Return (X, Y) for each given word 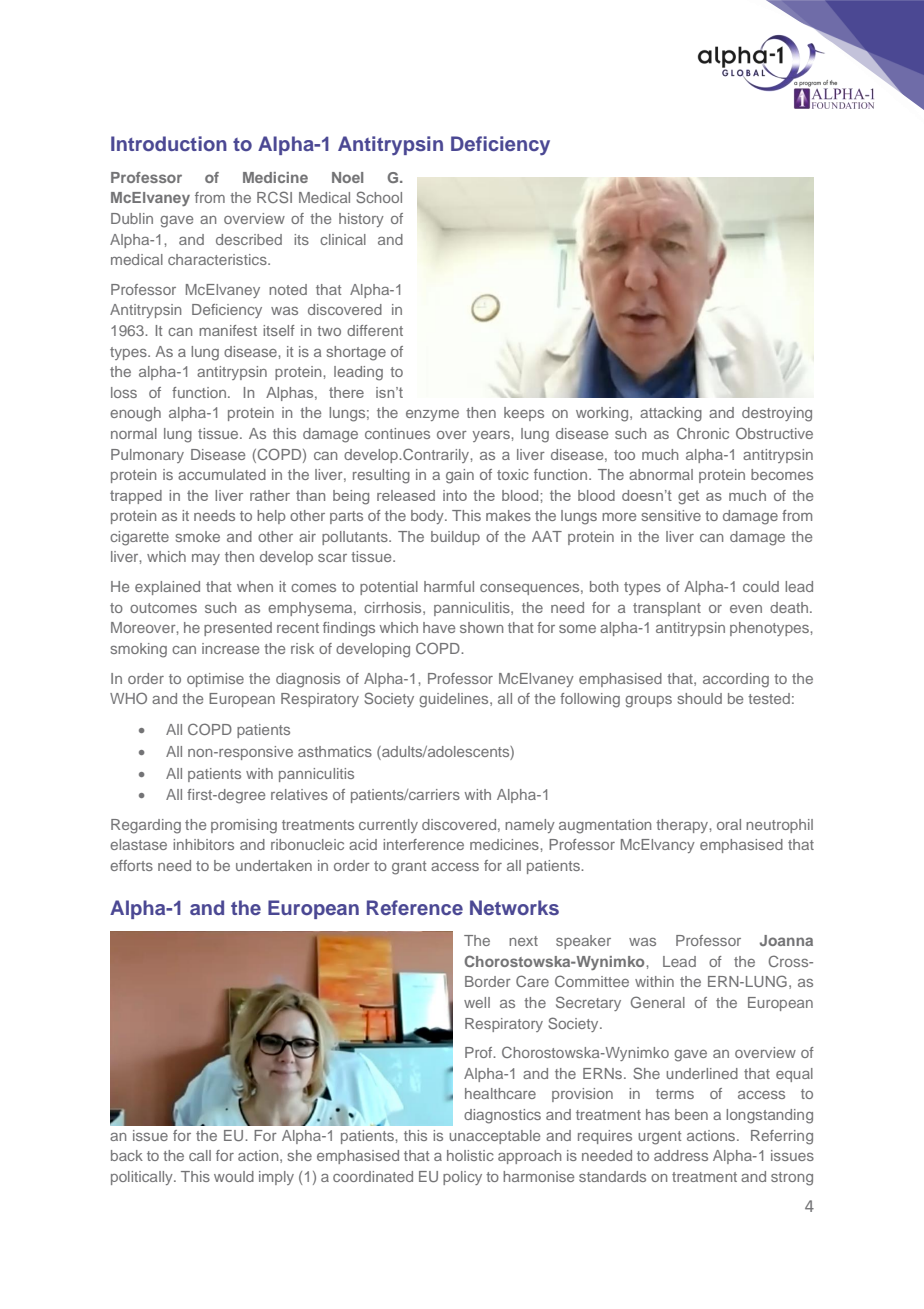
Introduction (169, 143)
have (439, 627)
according (736, 680)
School (379, 197)
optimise (215, 680)
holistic (470, 1155)
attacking (671, 414)
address (681, 1155)
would (234, 1176)
